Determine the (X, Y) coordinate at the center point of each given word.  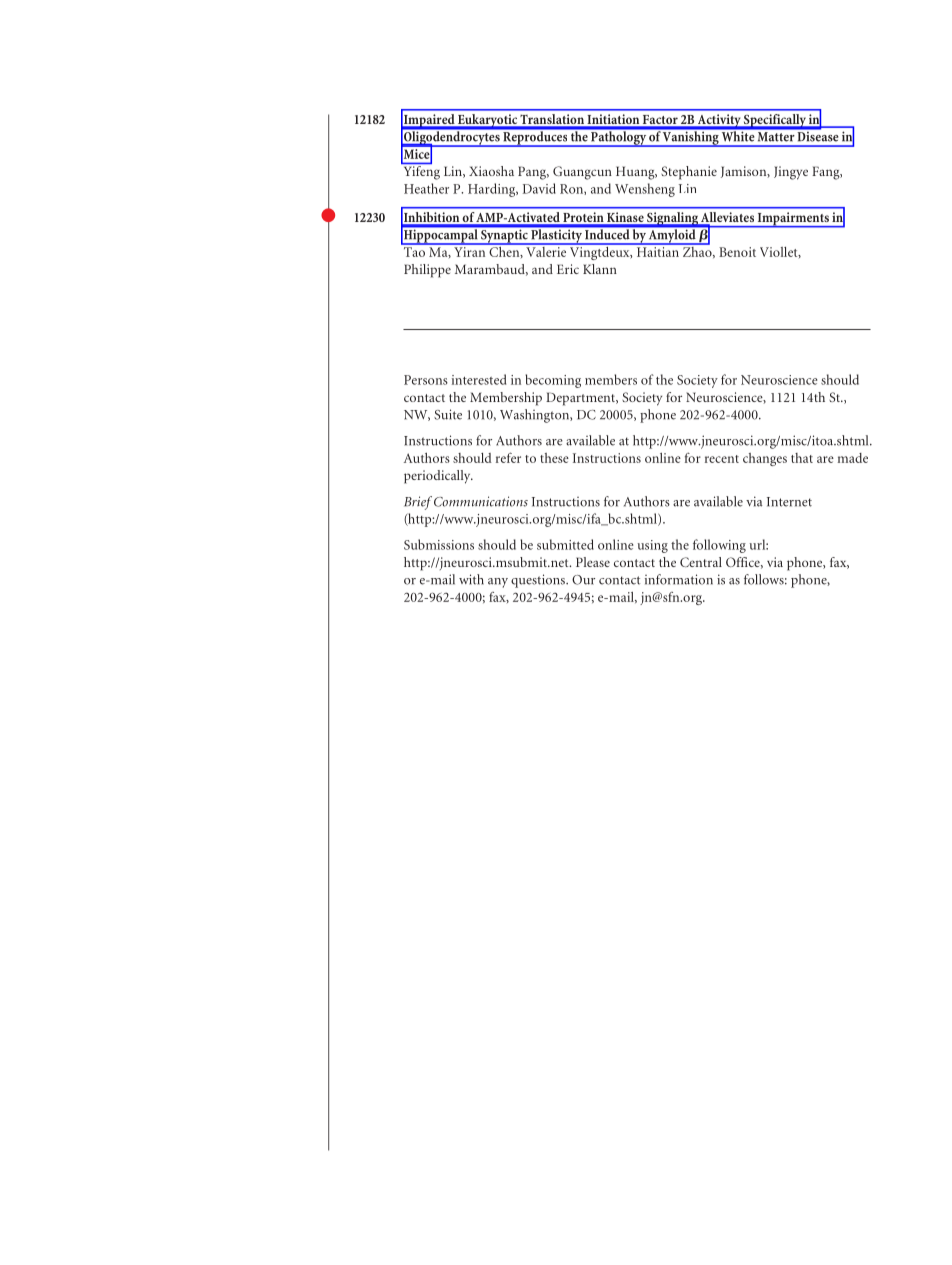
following (719, 546)
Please (593, 562)
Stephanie (689, 173)
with (471, 579)
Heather (426, 188)
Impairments (793, 220)
